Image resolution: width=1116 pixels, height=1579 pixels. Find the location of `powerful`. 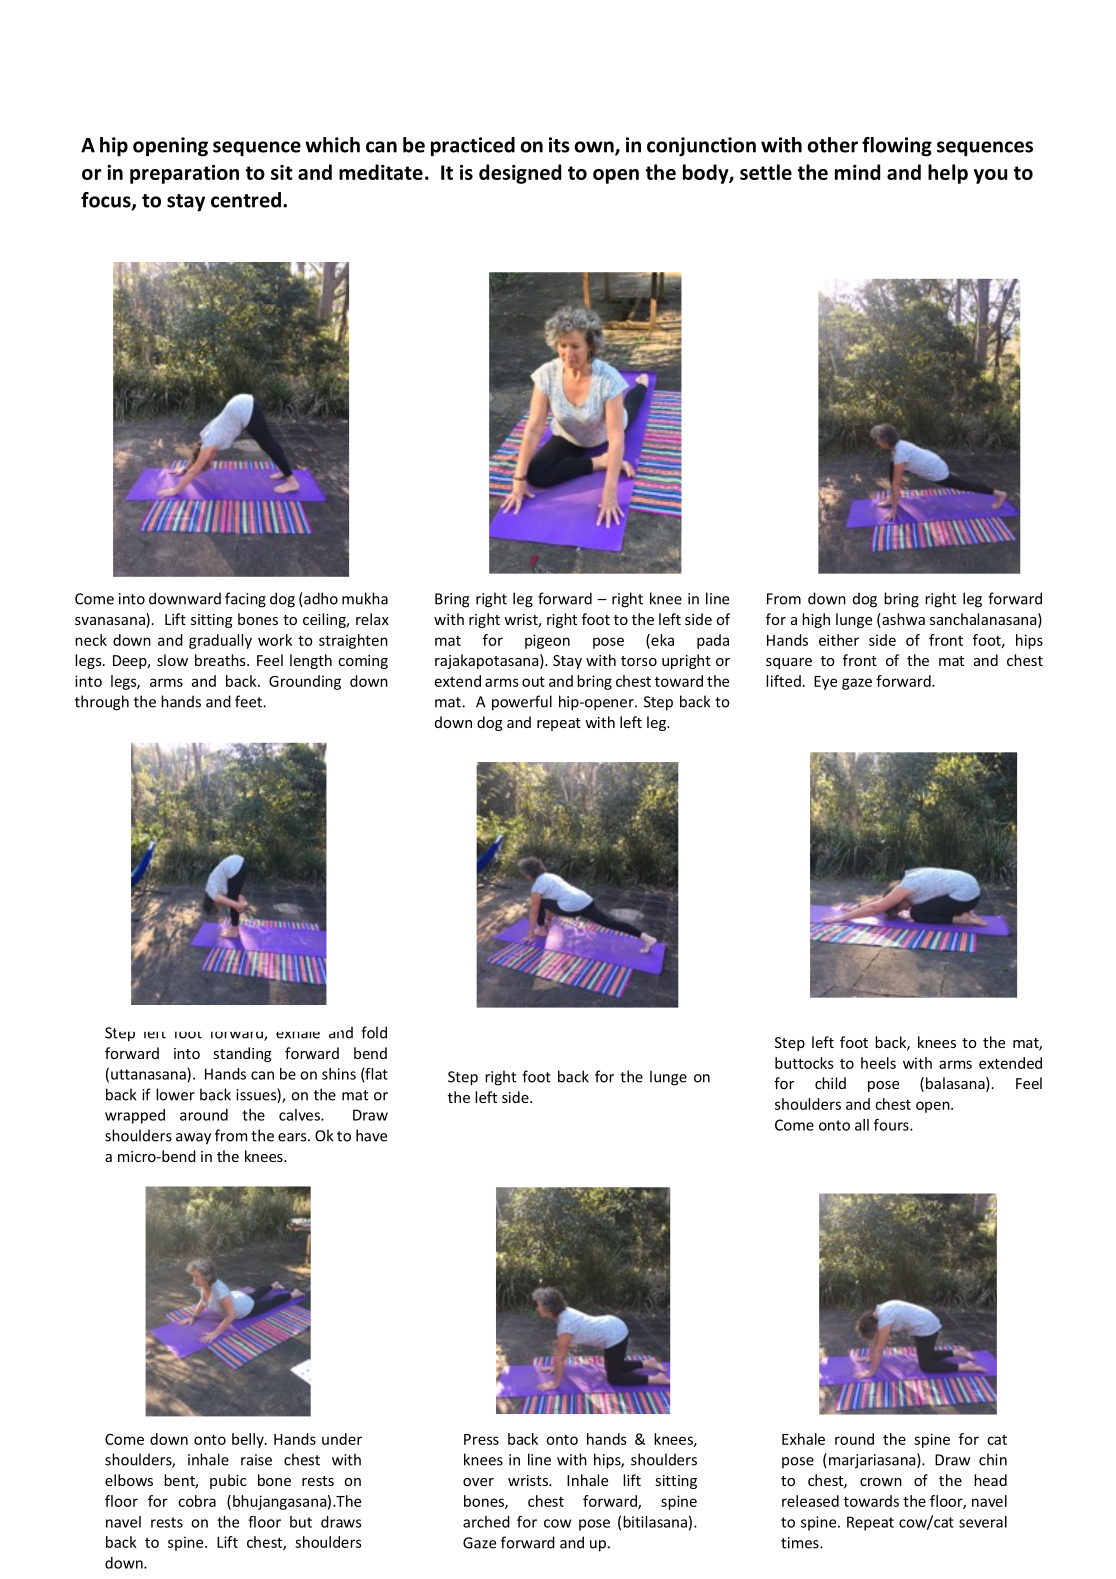

powerful is located at coordinates (522, 703).
